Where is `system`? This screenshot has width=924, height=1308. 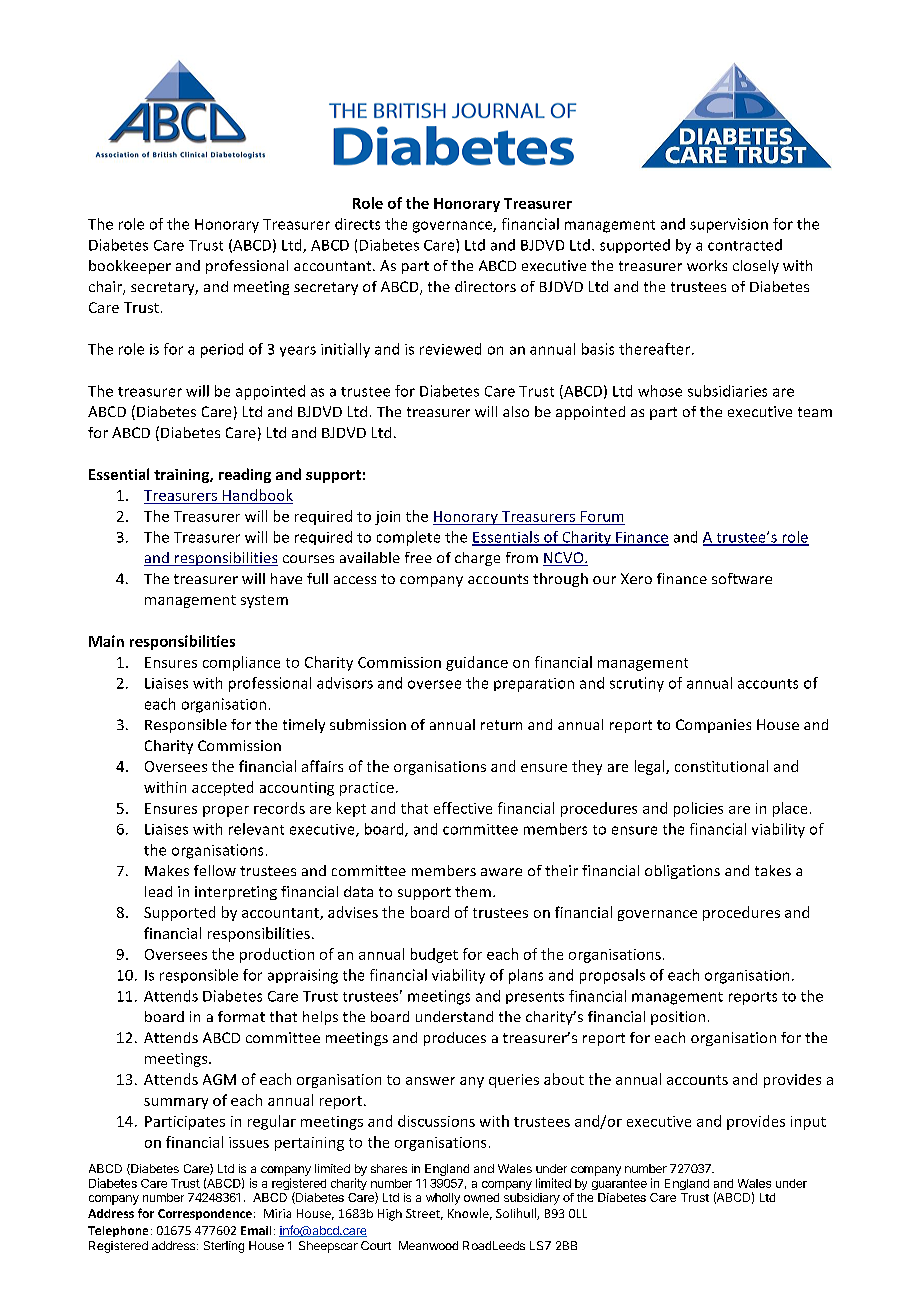 system is located at coordinates (264, 601).
